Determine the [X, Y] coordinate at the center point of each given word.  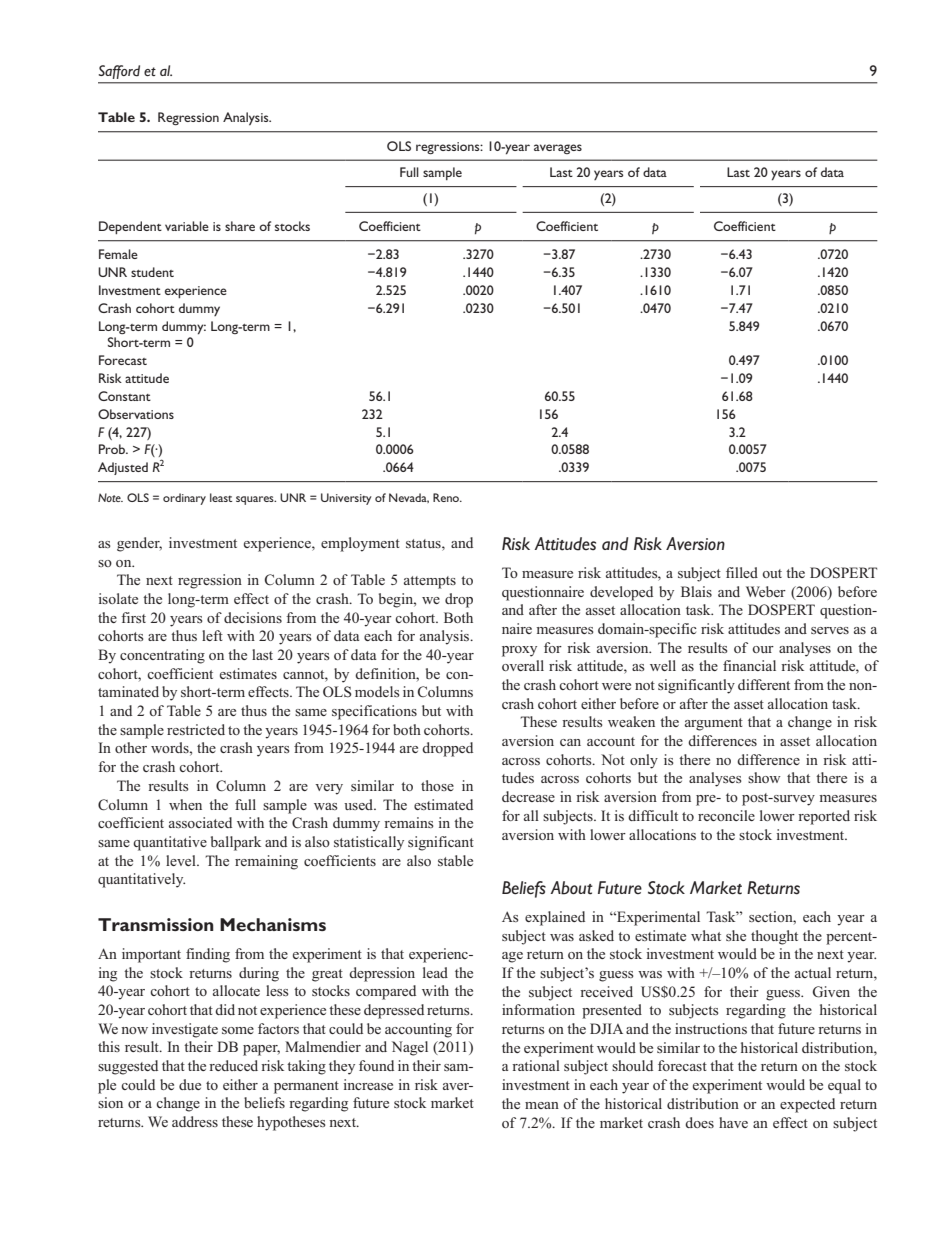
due [190, 1084]
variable [187, 226]
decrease [528, 796]
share [240, 226]
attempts [430, 582]
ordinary [184, 499]
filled [742, 572]
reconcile [726, 815]
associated [200, 822]
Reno [447, 497]
